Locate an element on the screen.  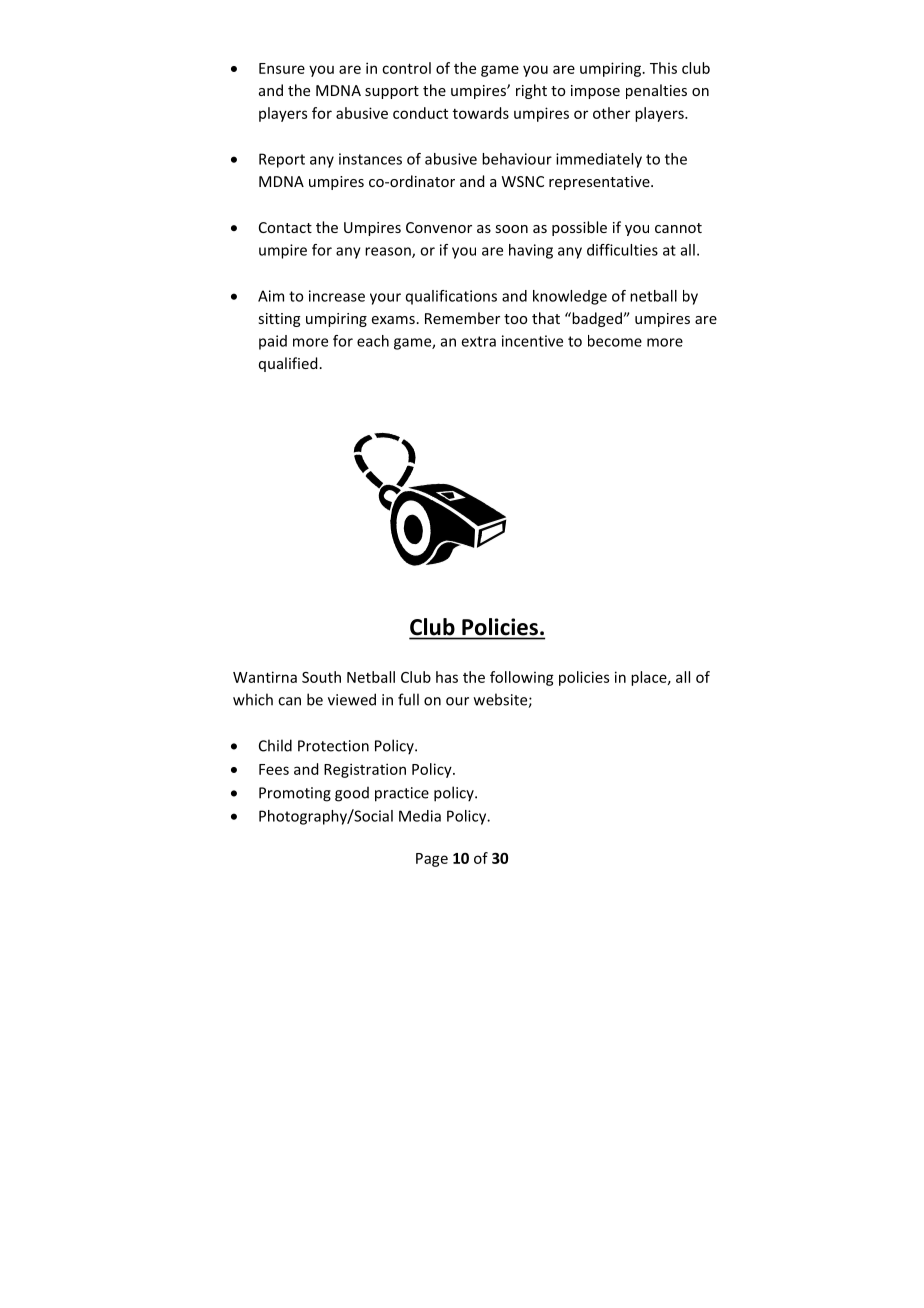
other is located at coordinates (611, 113).
